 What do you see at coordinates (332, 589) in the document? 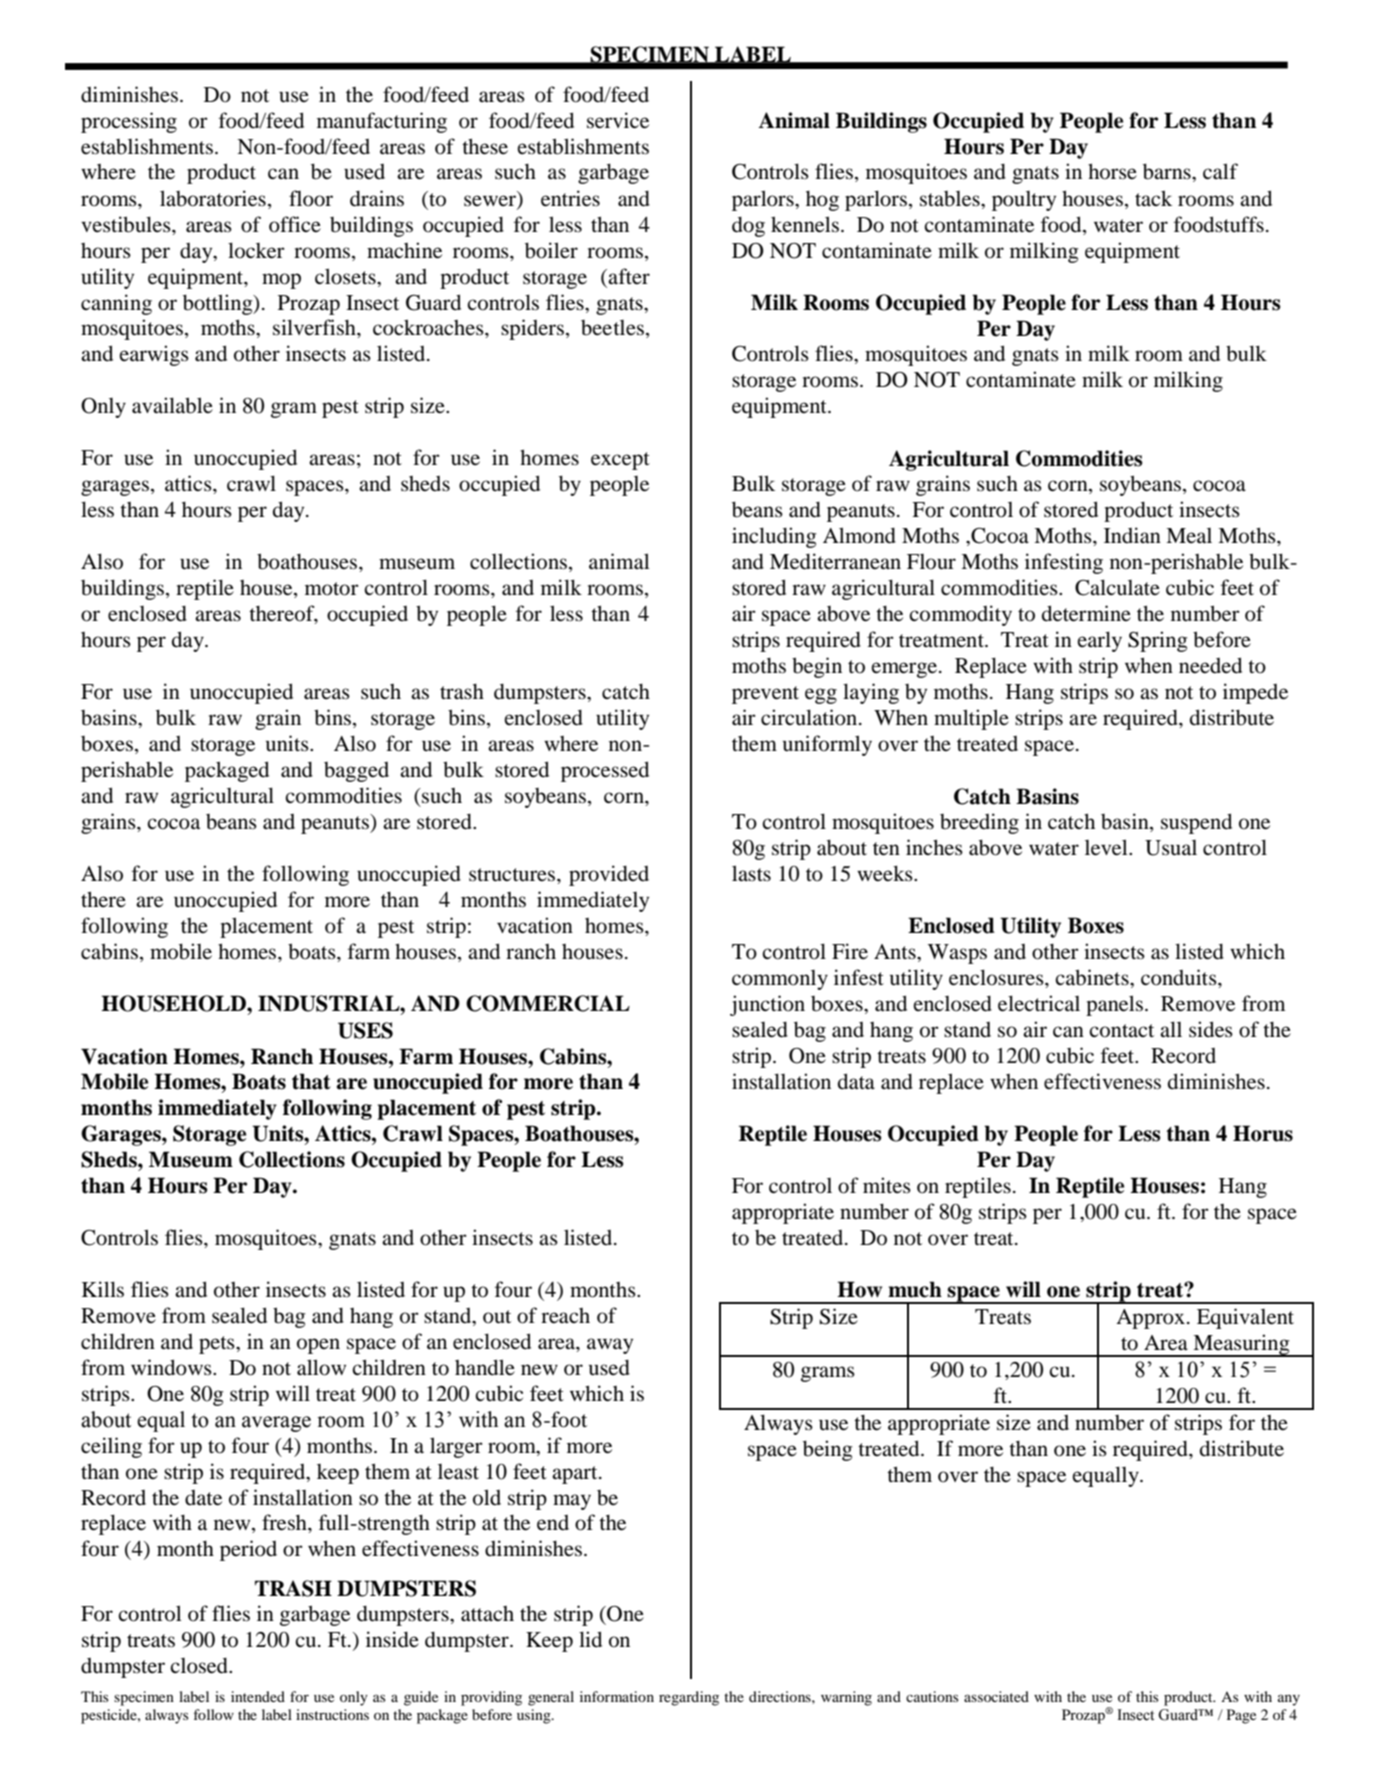
I see `motor` at bounding box center [332, 589].
